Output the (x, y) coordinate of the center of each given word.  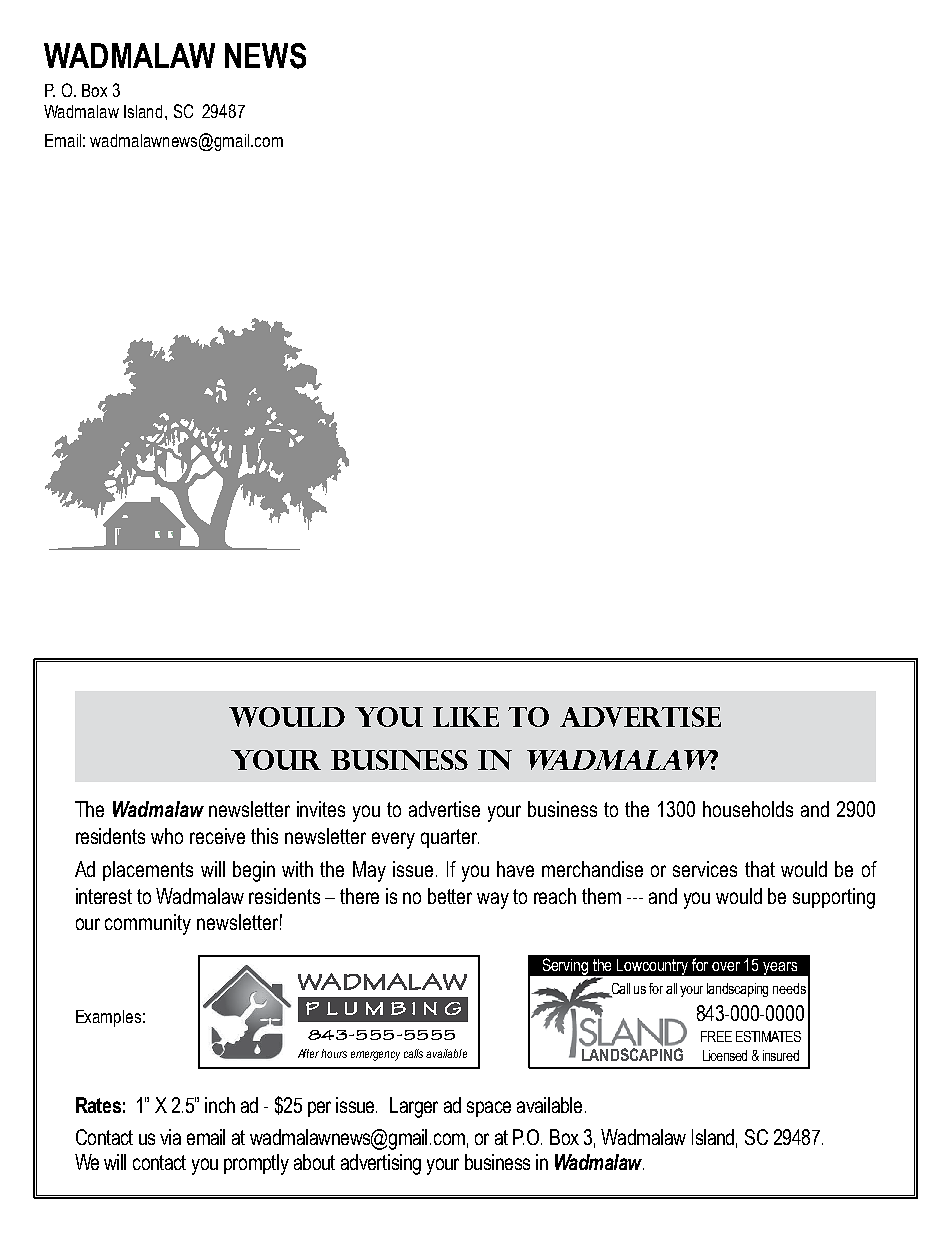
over (726, 966)
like (466, 717)
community (148, 924)
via (170, 1137)
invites (321, 809)
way (493, 900)
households (748, 809)
